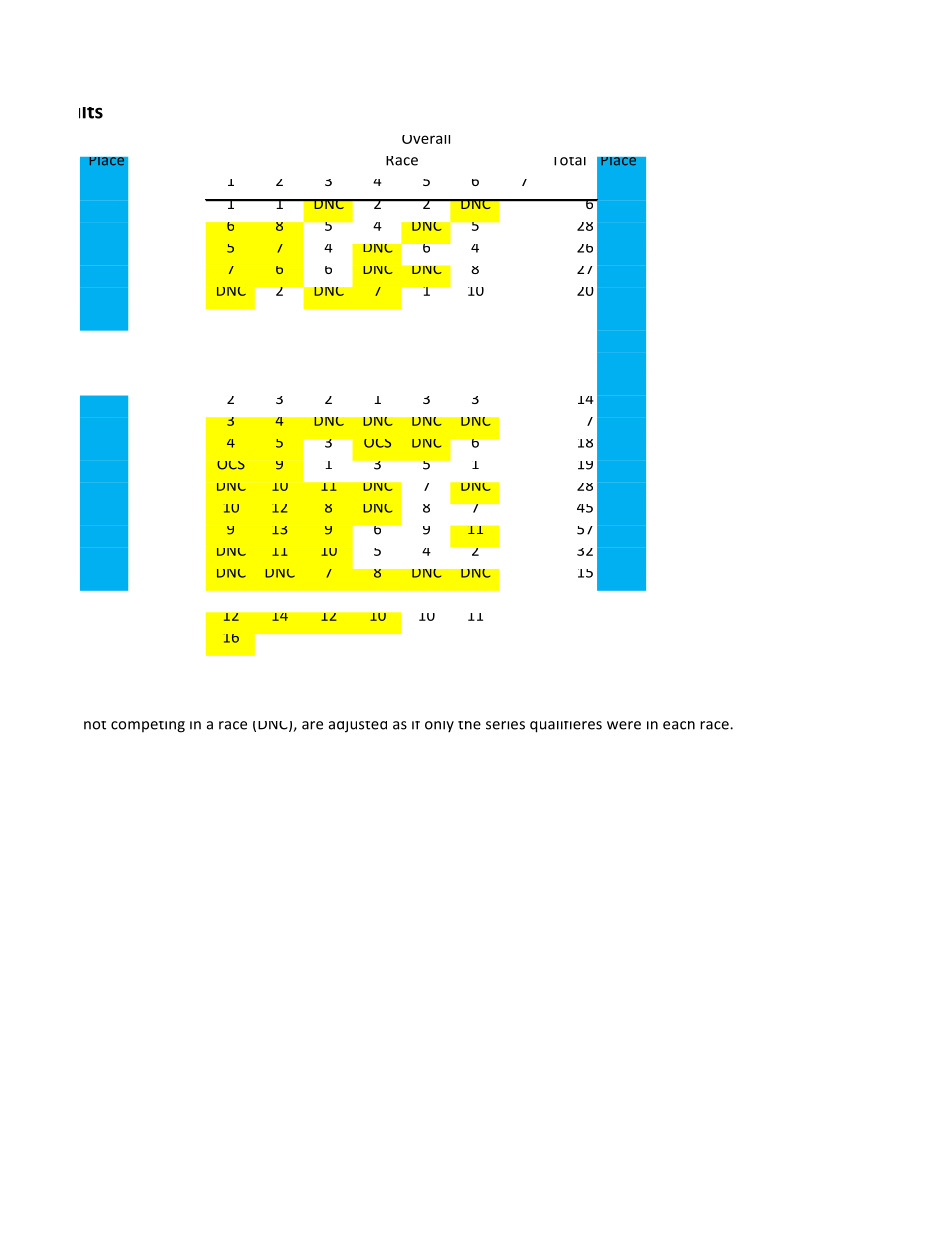 Image resolution: width=952 pixels, height=1233 pixels. Describe the element at coordinates (95, 725) in the image. I see `not` at that location.
